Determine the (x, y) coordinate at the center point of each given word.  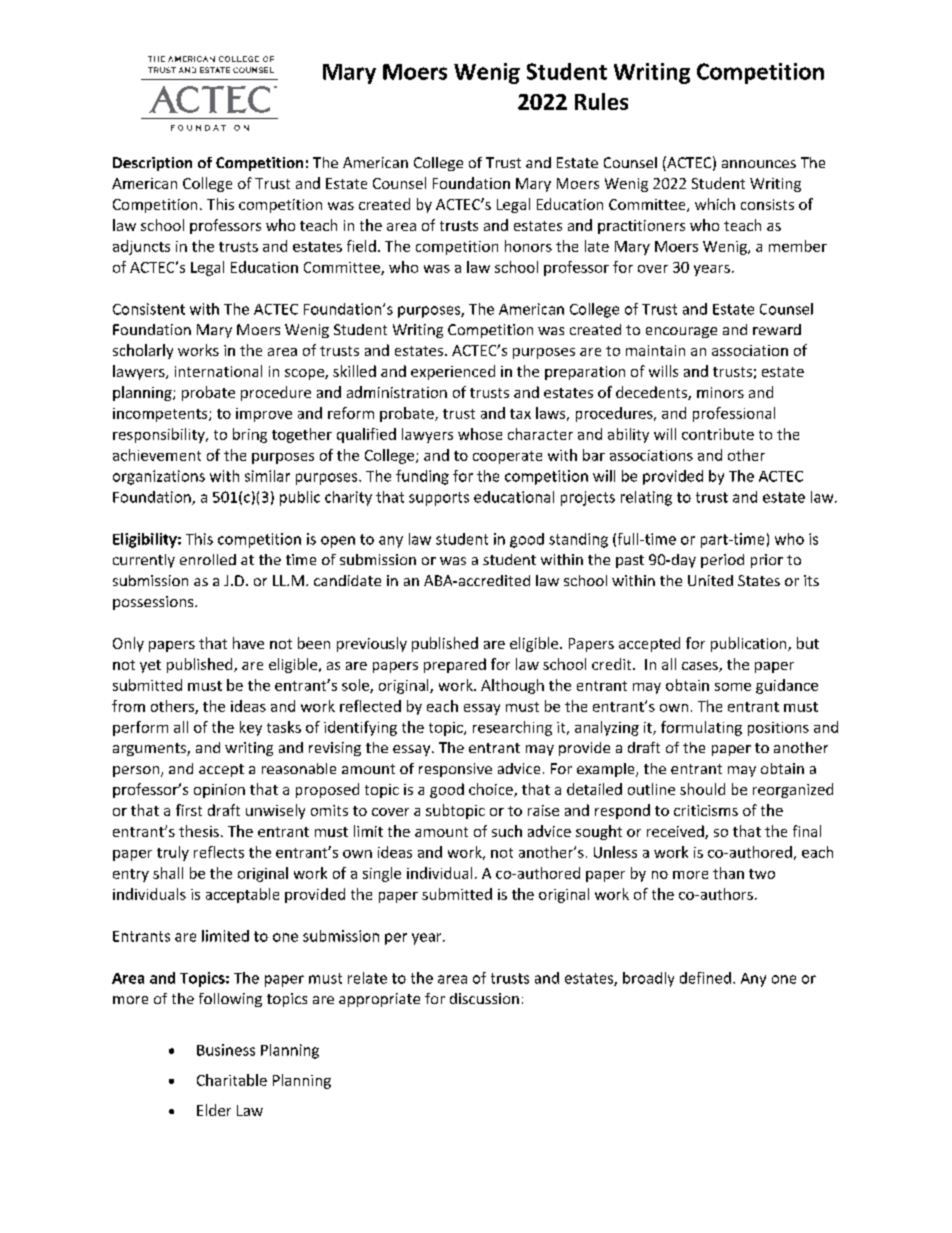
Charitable (232, 1080)
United (710, 580)
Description (152, 164)
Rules (601, 101)
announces (759, 164)
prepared (455, 665)
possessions (154, 603)
